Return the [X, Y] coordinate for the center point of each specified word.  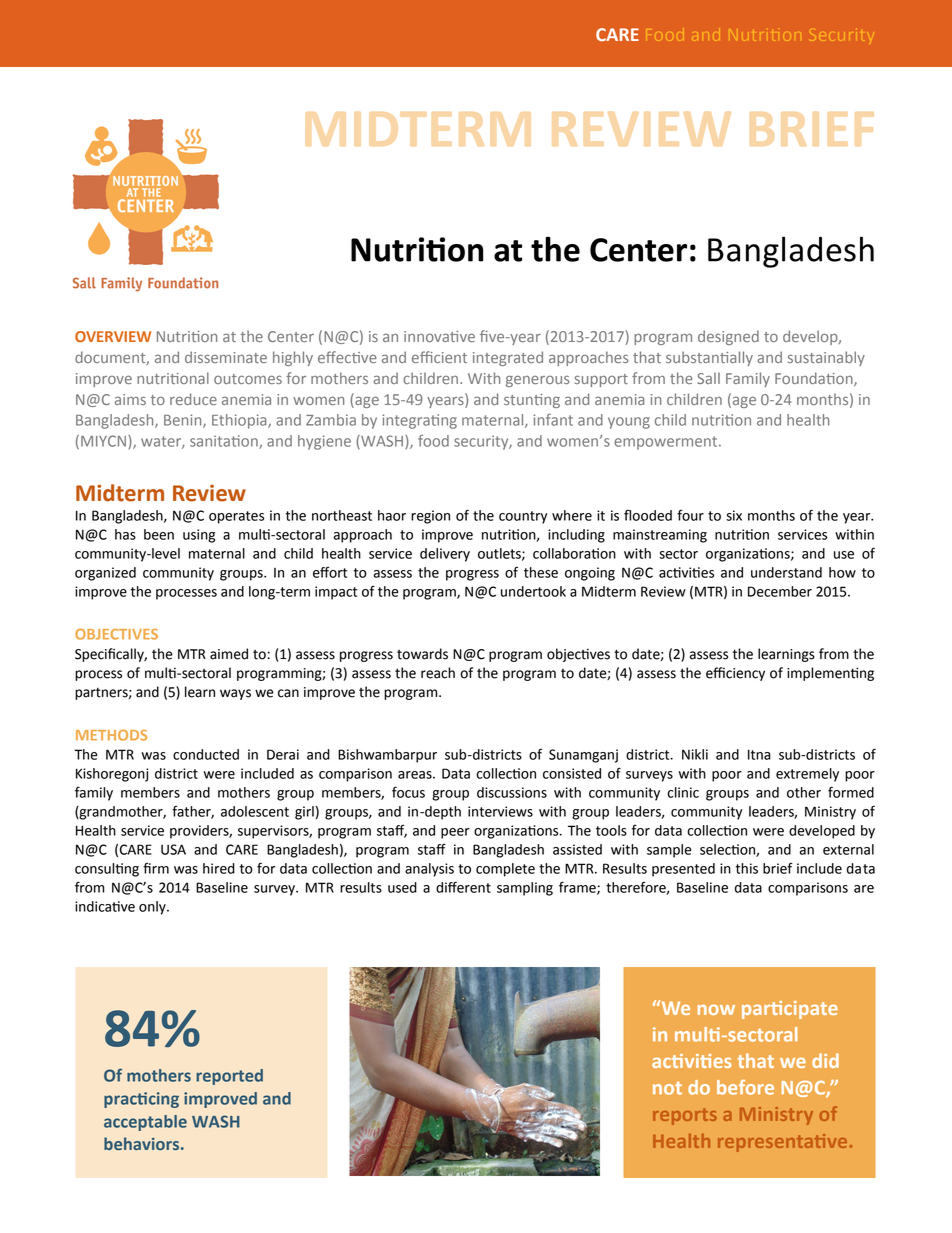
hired [219, 868]
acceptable [145, 1123]
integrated [508, 358]
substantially [709, 358]
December [780, 591]
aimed [229, 654]
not [667, 1088]
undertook [533, 591]
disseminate [226, 357]
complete [505, 870]
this [747, 868]
